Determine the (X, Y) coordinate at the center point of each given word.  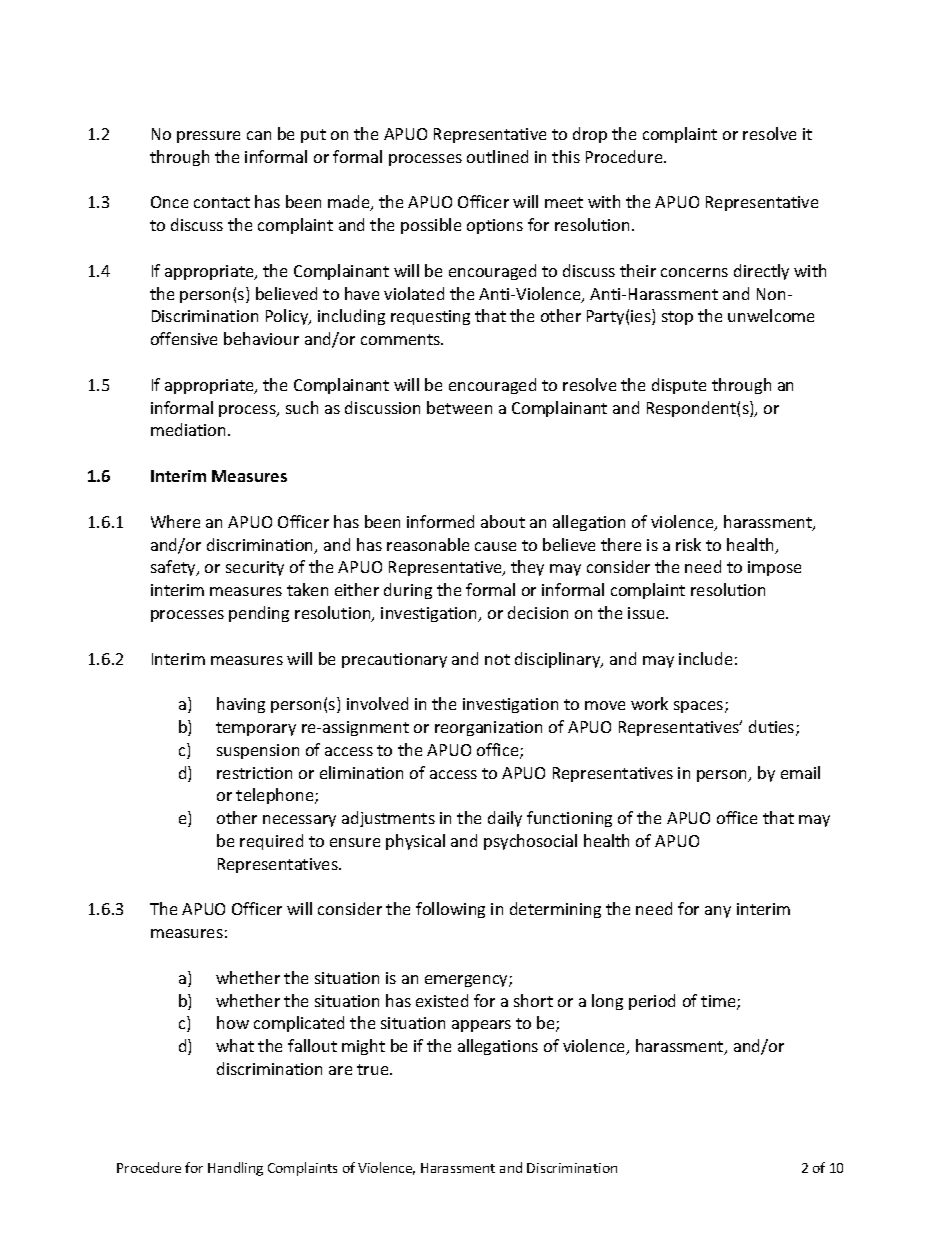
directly (761, 272)
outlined (497, 156)
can (259, 135)
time (719, 1002)
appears (481, 1026)
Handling (235, 1169)
